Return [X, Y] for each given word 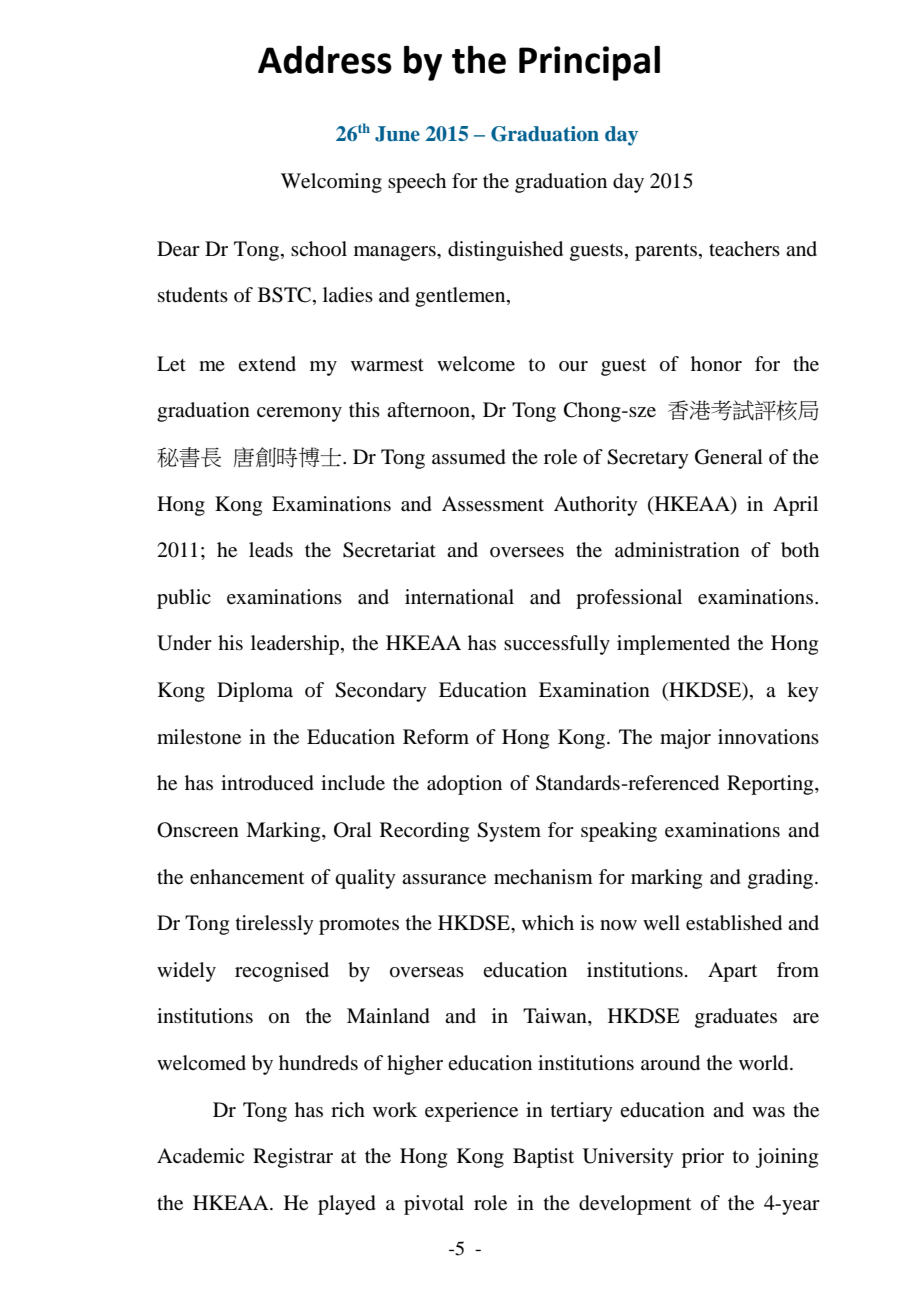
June [397, 134]
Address [325, 60]
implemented [673, 645]
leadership [296, 645]
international [459, 597]
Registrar [293, 1158]
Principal [589, 63]
